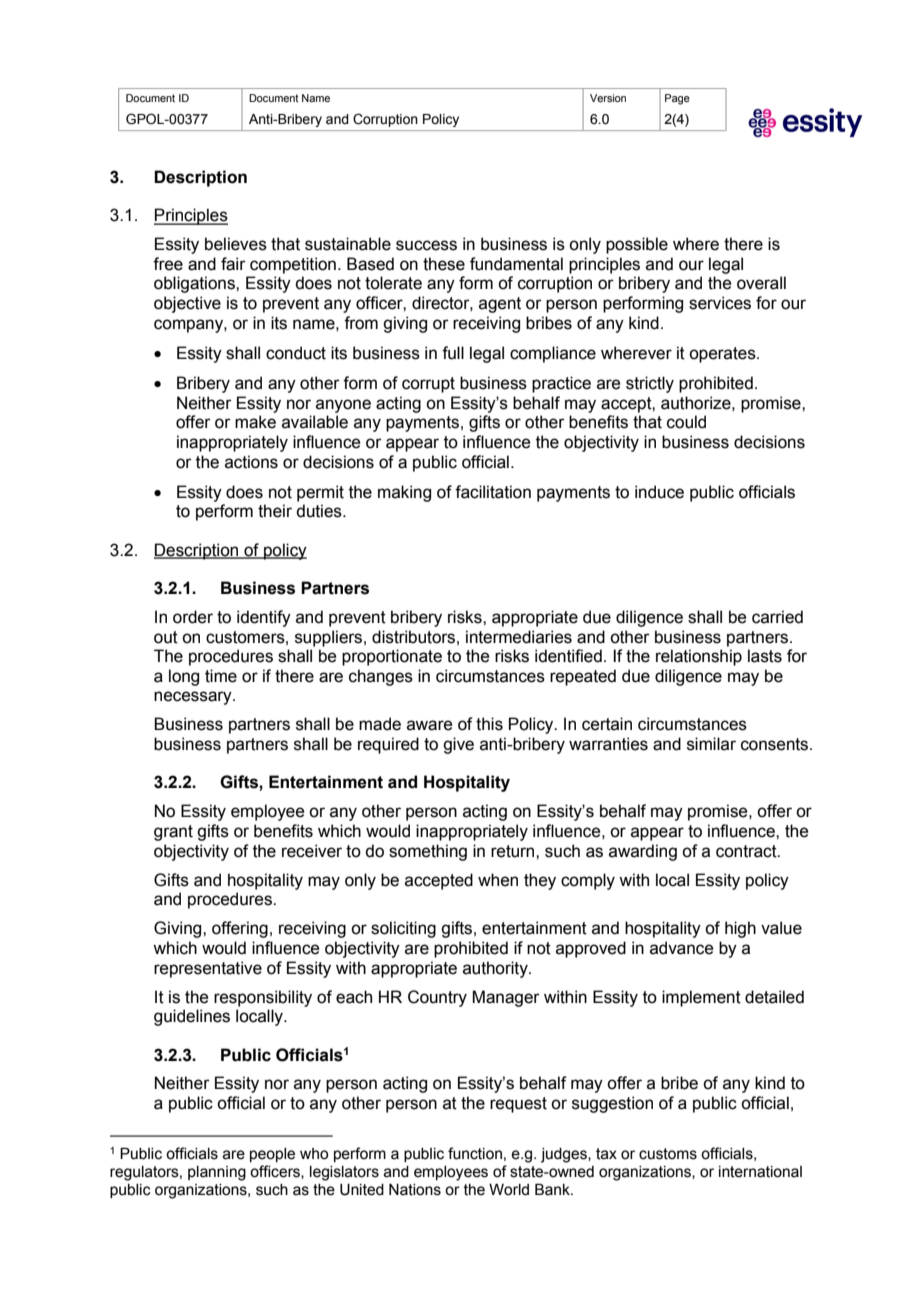 The image size is (924, 1308). Describe the element at coordinates (255, 422) in the document. I see `make` at that location.
